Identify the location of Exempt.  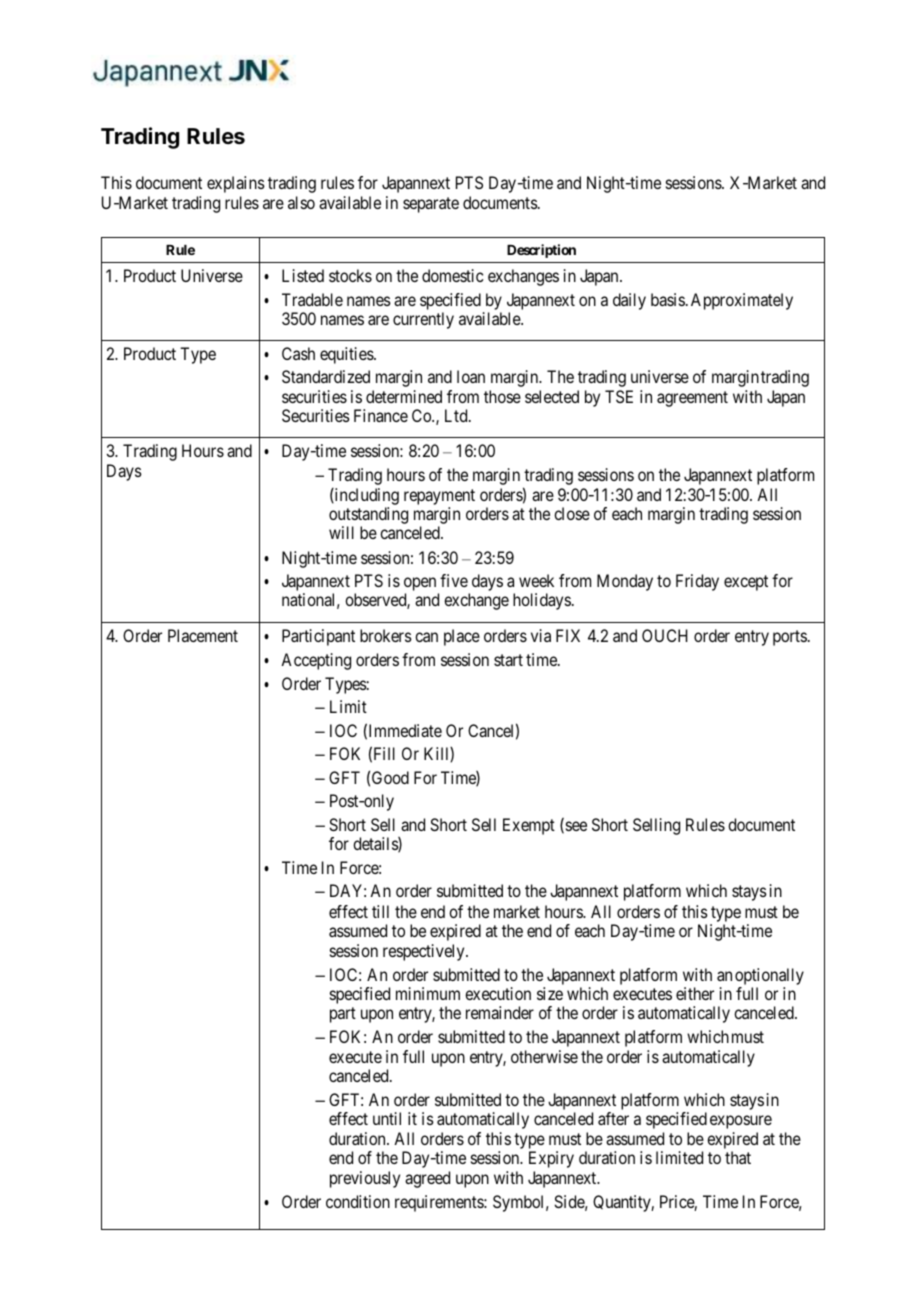
(529, 826).
